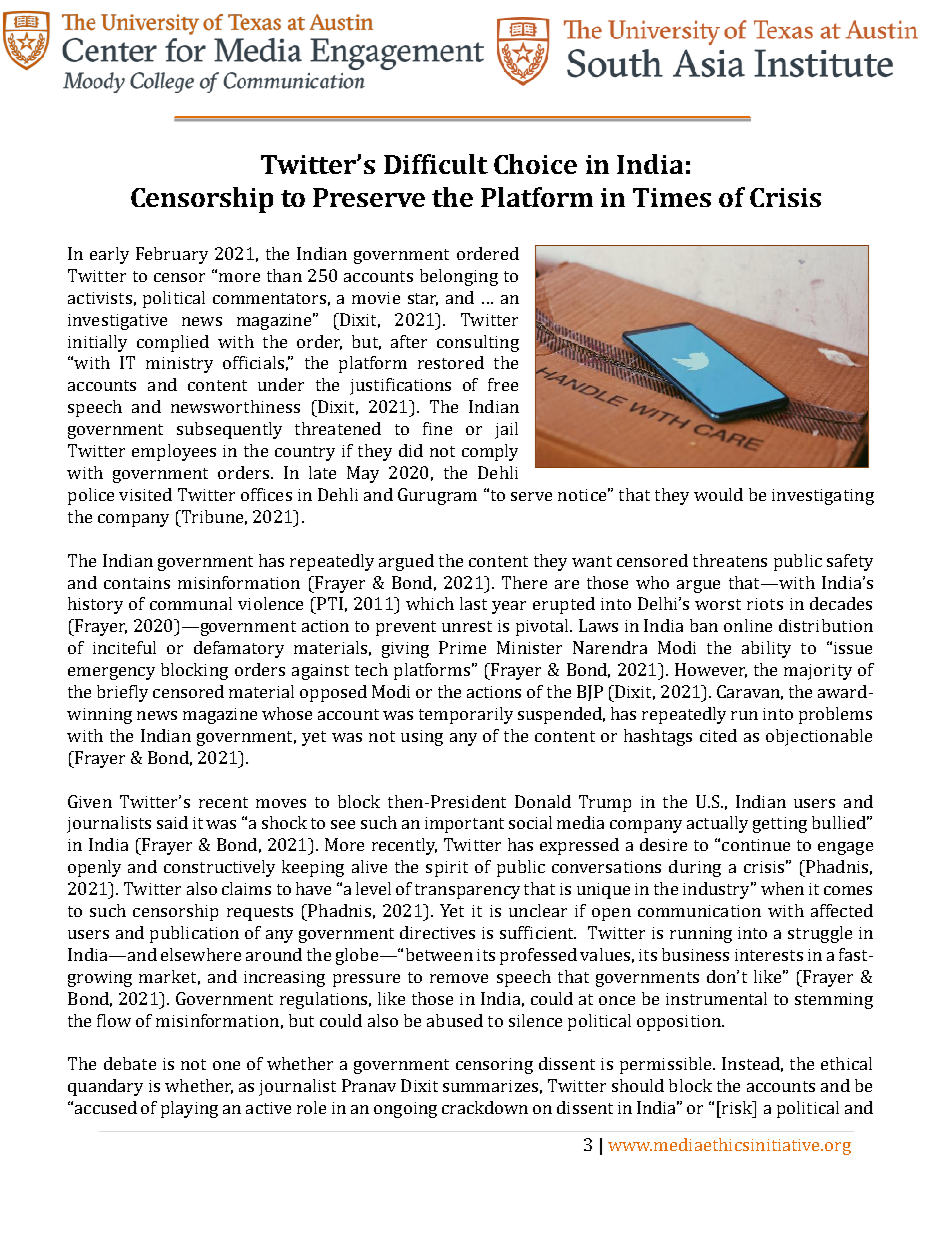 The width and height of the document is (952, 1233). What do you see at coordinates (464, 825) in the document?
I see `important` at bounding box center [464, 825].
